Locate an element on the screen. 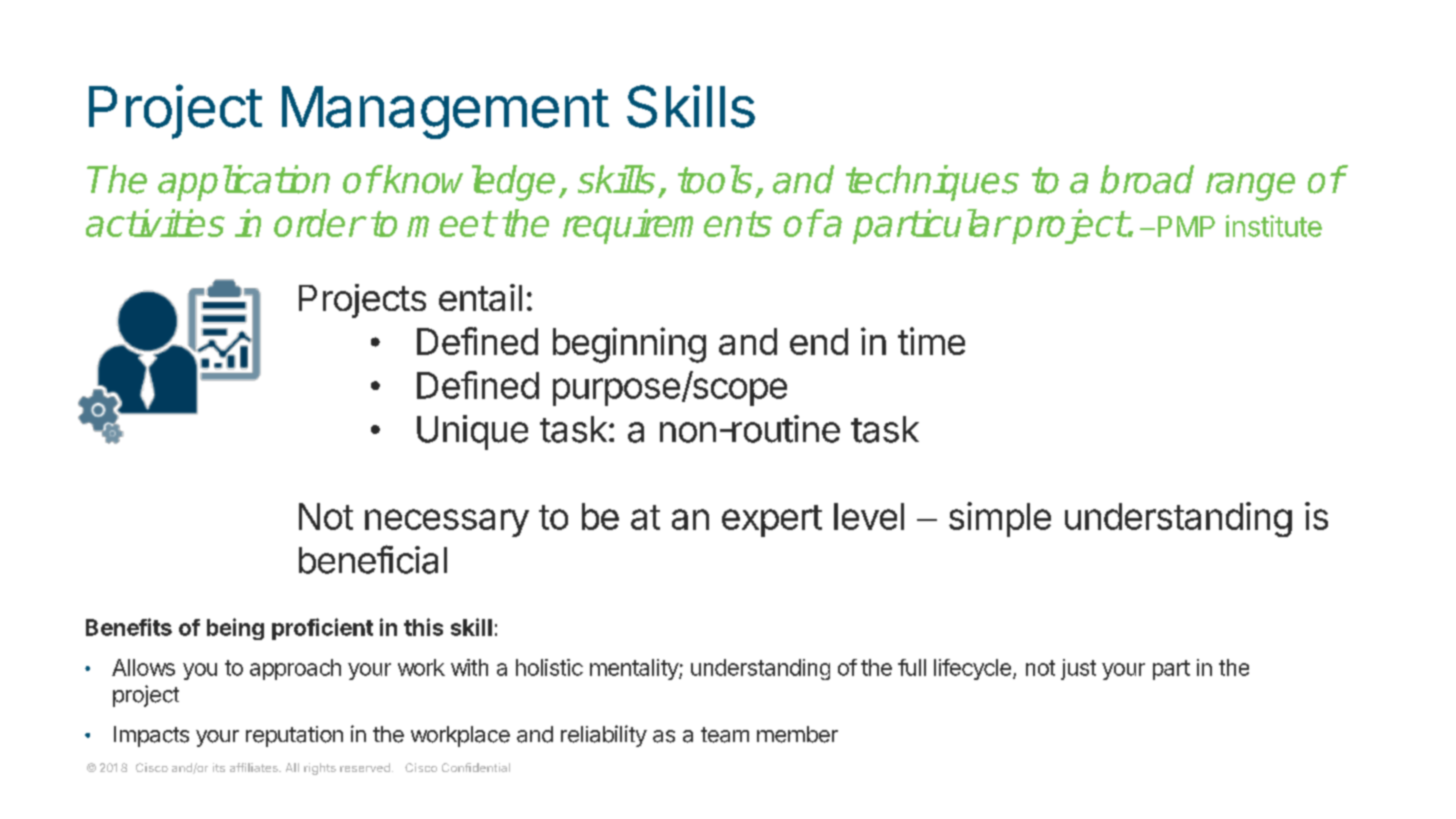 The height and width of the screenshot is (819, 1456). PMP is located at coordinates (1186, 226).
